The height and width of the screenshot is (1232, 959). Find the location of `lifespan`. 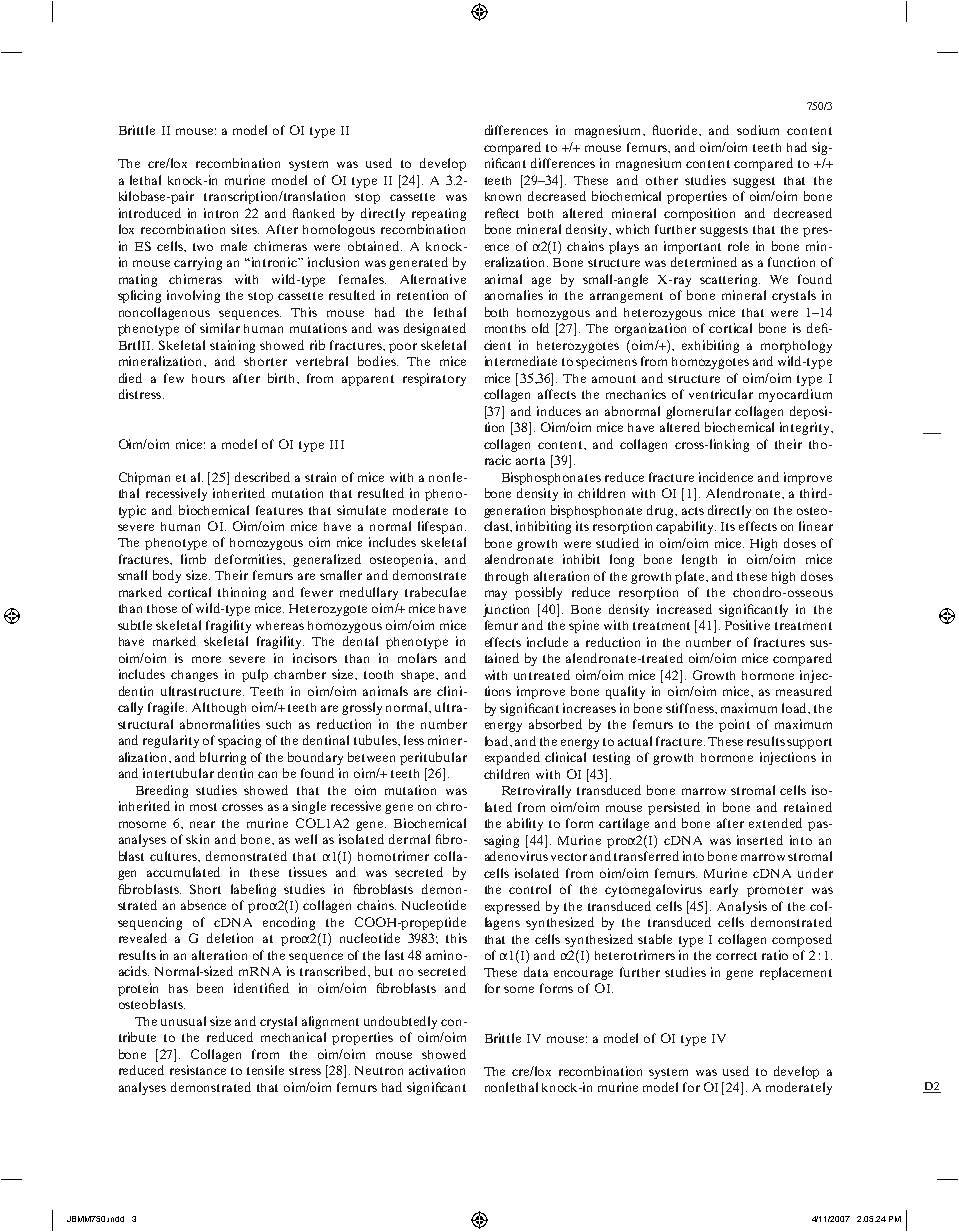

lifespan is located at coordinates (442, 527).
